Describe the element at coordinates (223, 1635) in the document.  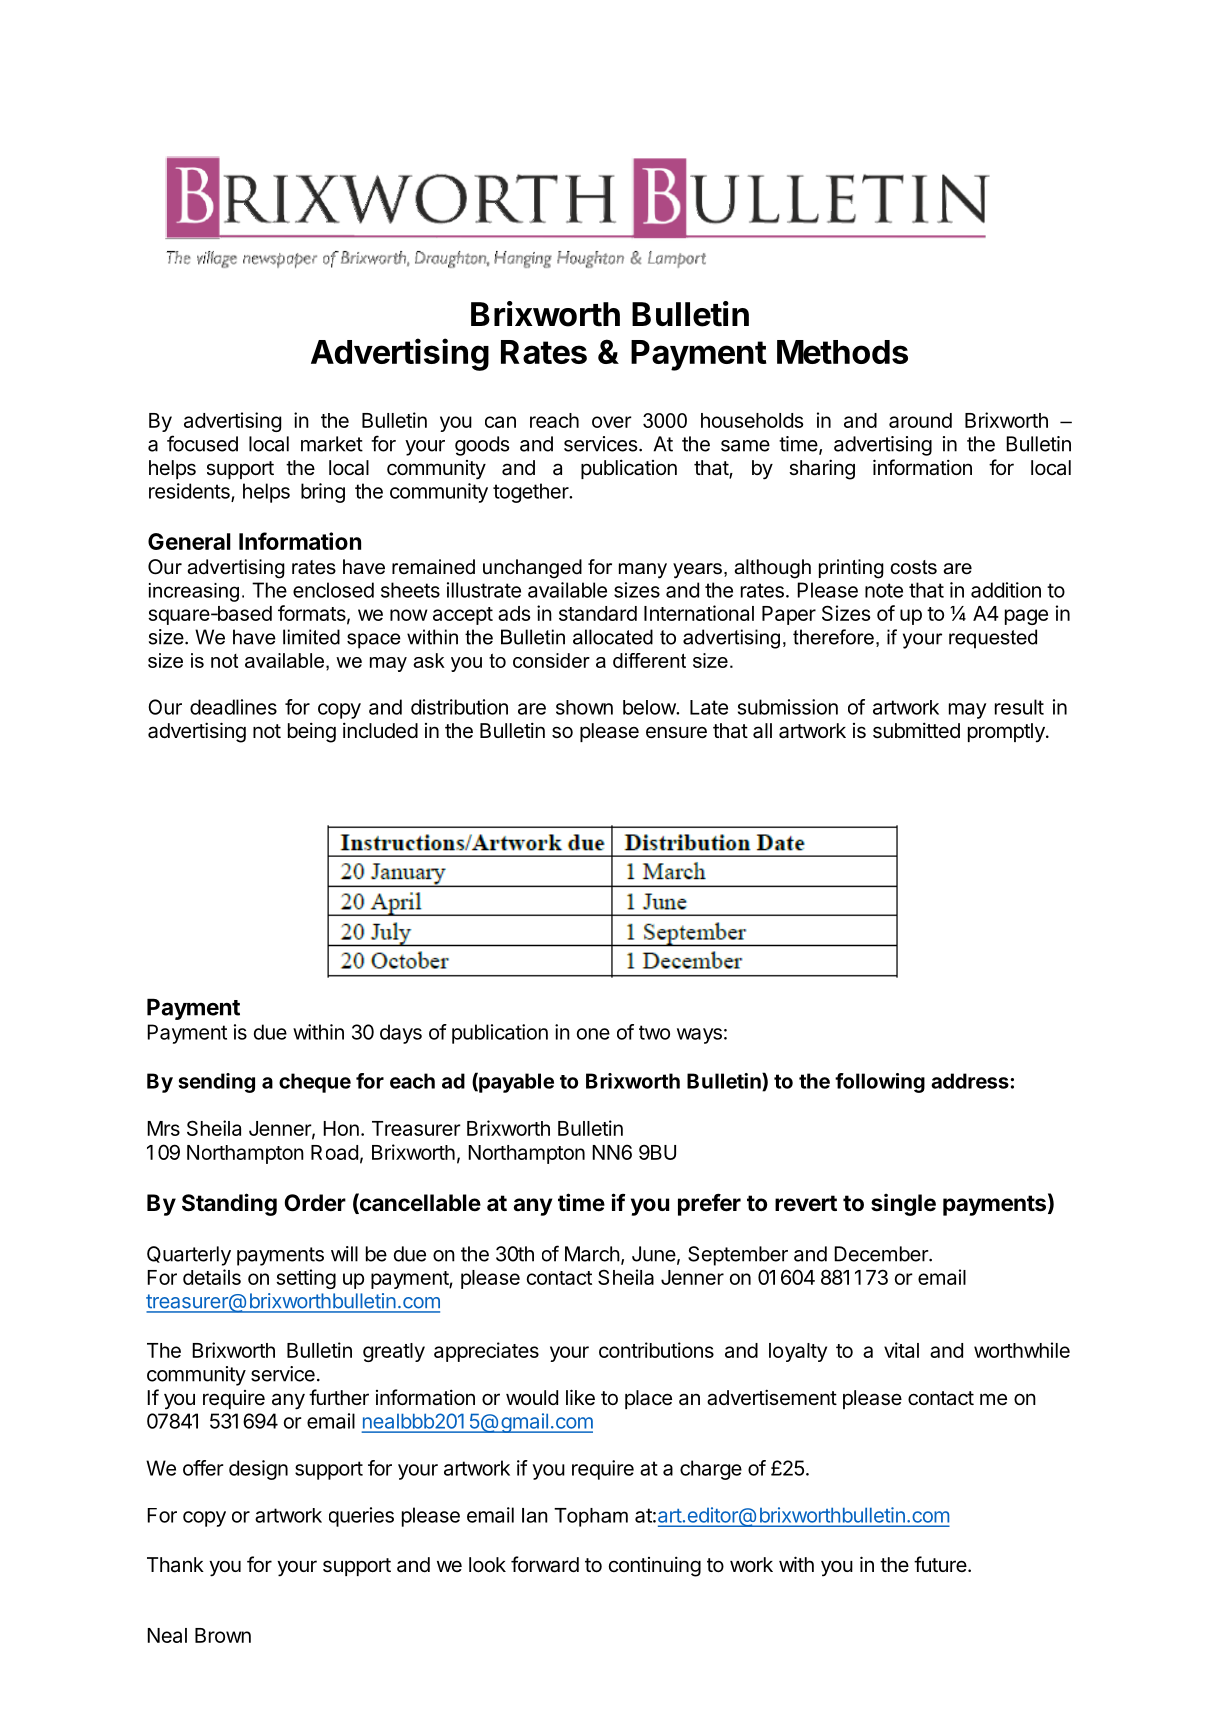
I see `Brown` at that location.
